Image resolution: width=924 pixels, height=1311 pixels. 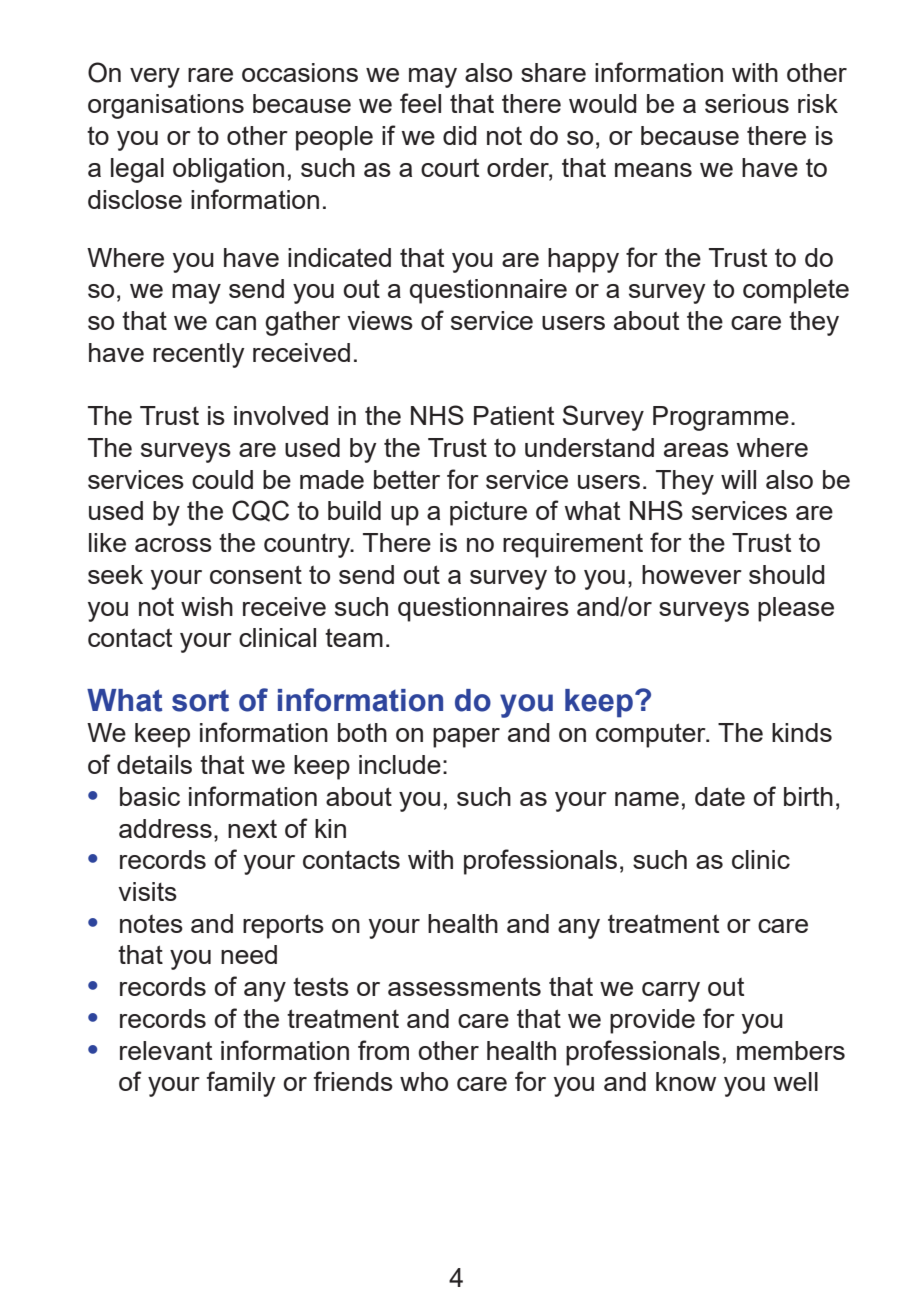 What do you see at coordinates (380, 320) in the image?
I see `views` at bounding box center [380, 320].
